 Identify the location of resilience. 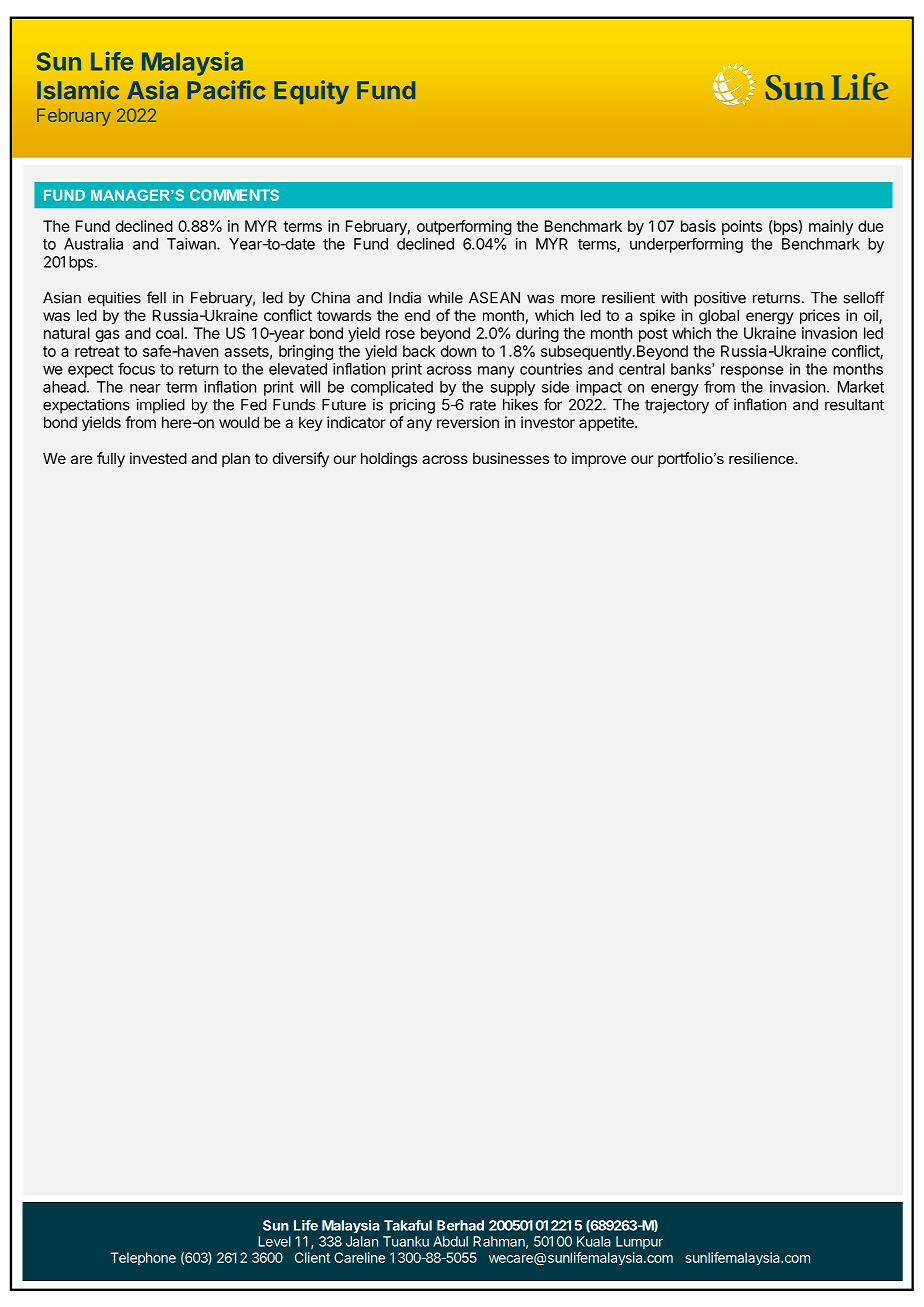
(762, 458).
